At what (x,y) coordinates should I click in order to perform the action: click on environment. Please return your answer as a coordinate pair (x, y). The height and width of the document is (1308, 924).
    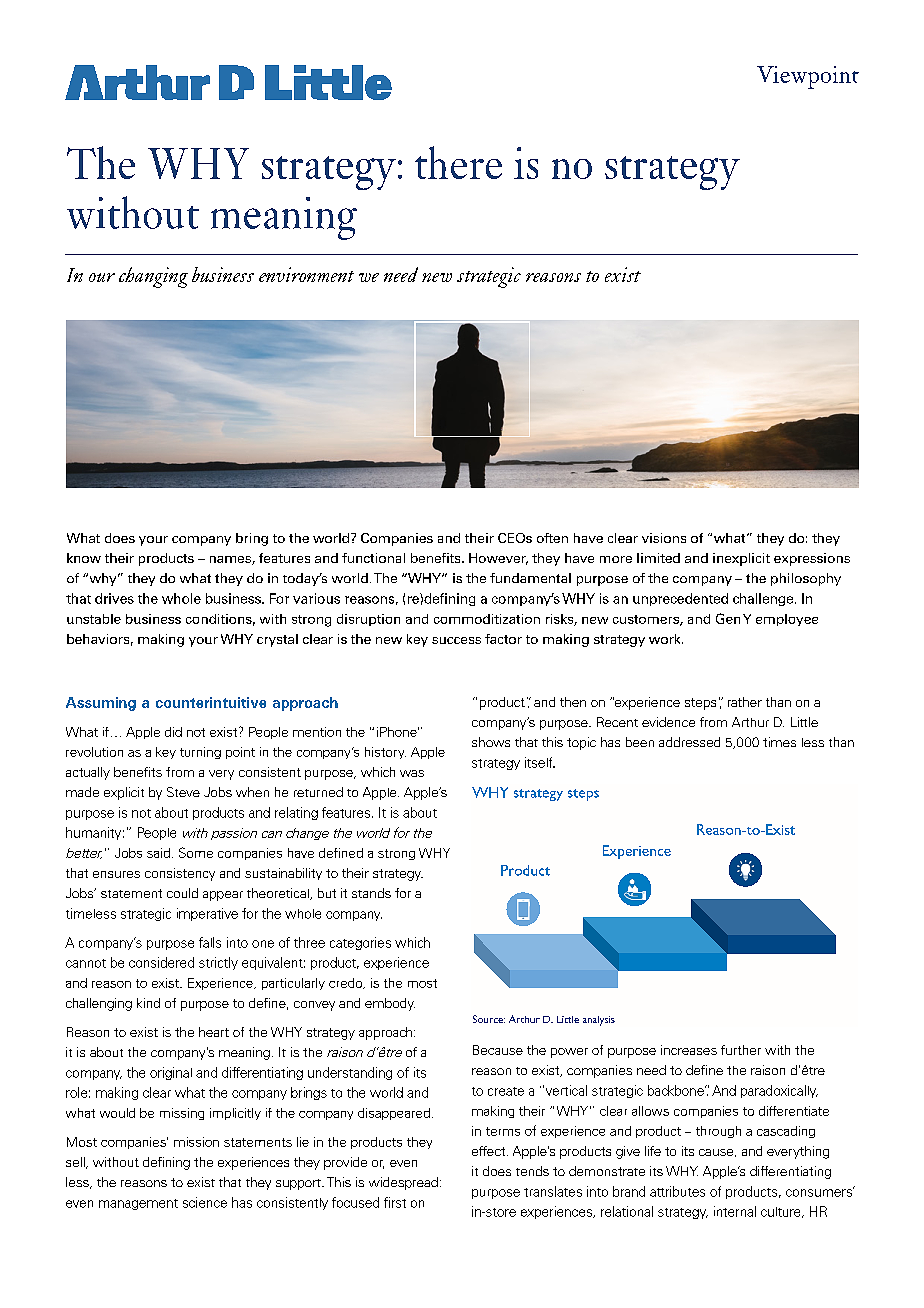
    Looking at the image, I should click on (306, 274).
